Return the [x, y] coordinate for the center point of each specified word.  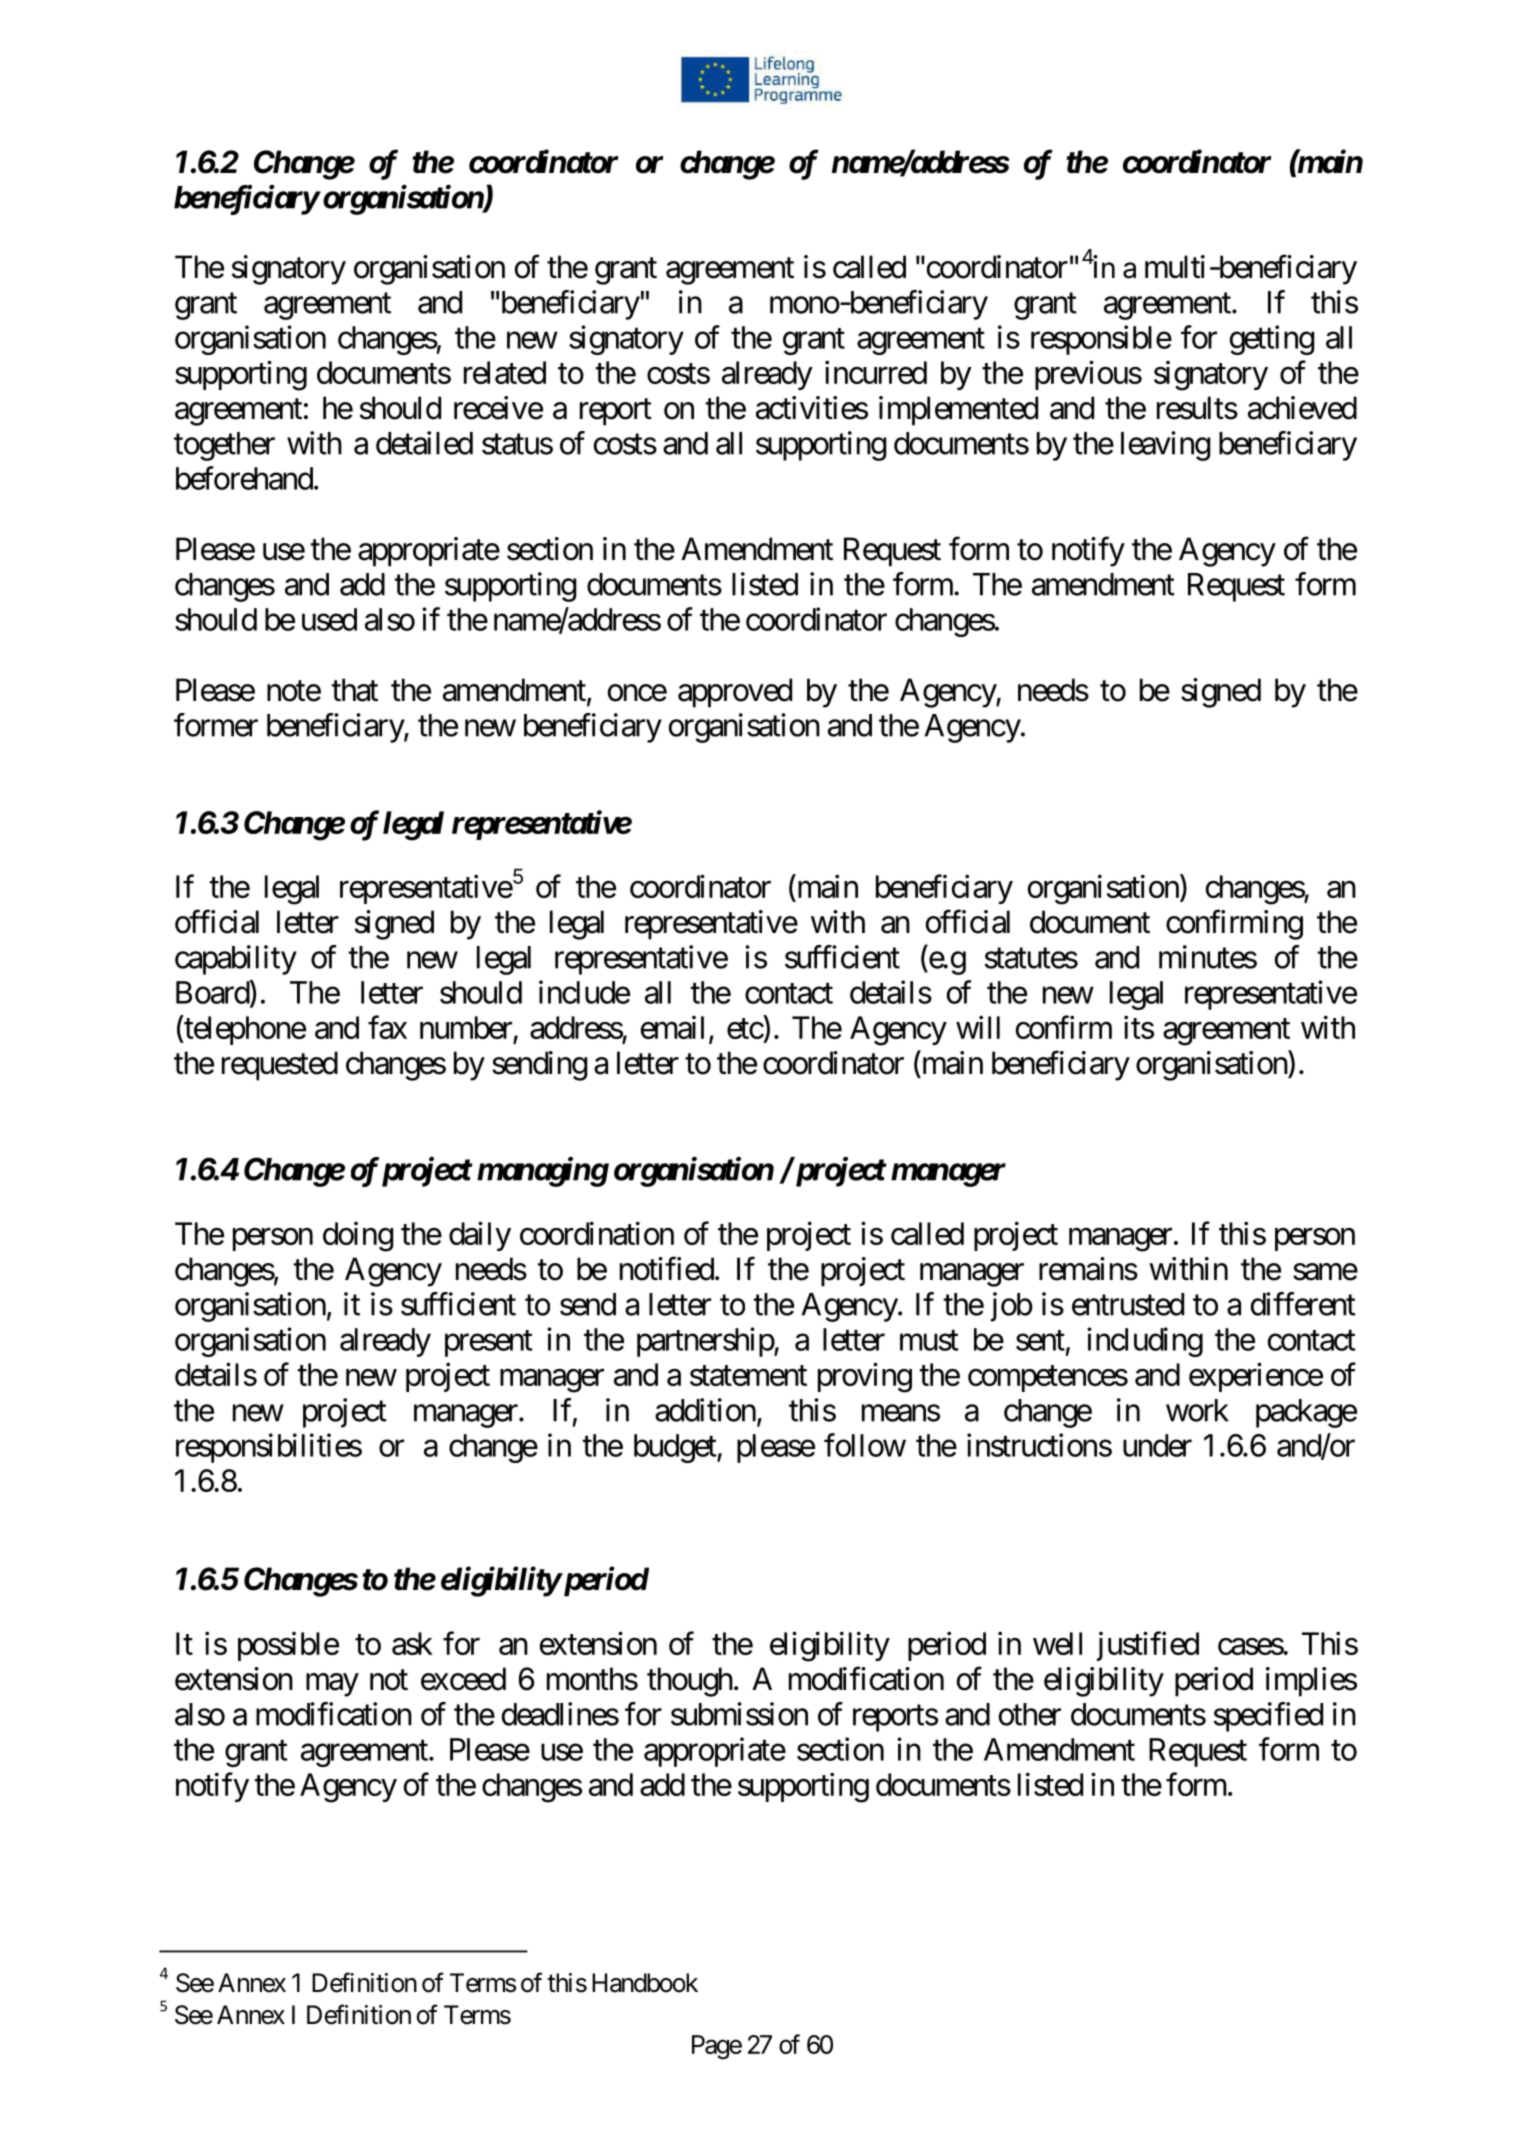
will [978, 1027]
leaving [1165, 446]
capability [236, 960]
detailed [424, 443]
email [672, 1027]
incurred [876, 372]
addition [705, 1410]
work [1197, 1410]
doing [358, 1237]
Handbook [645, 1983]
